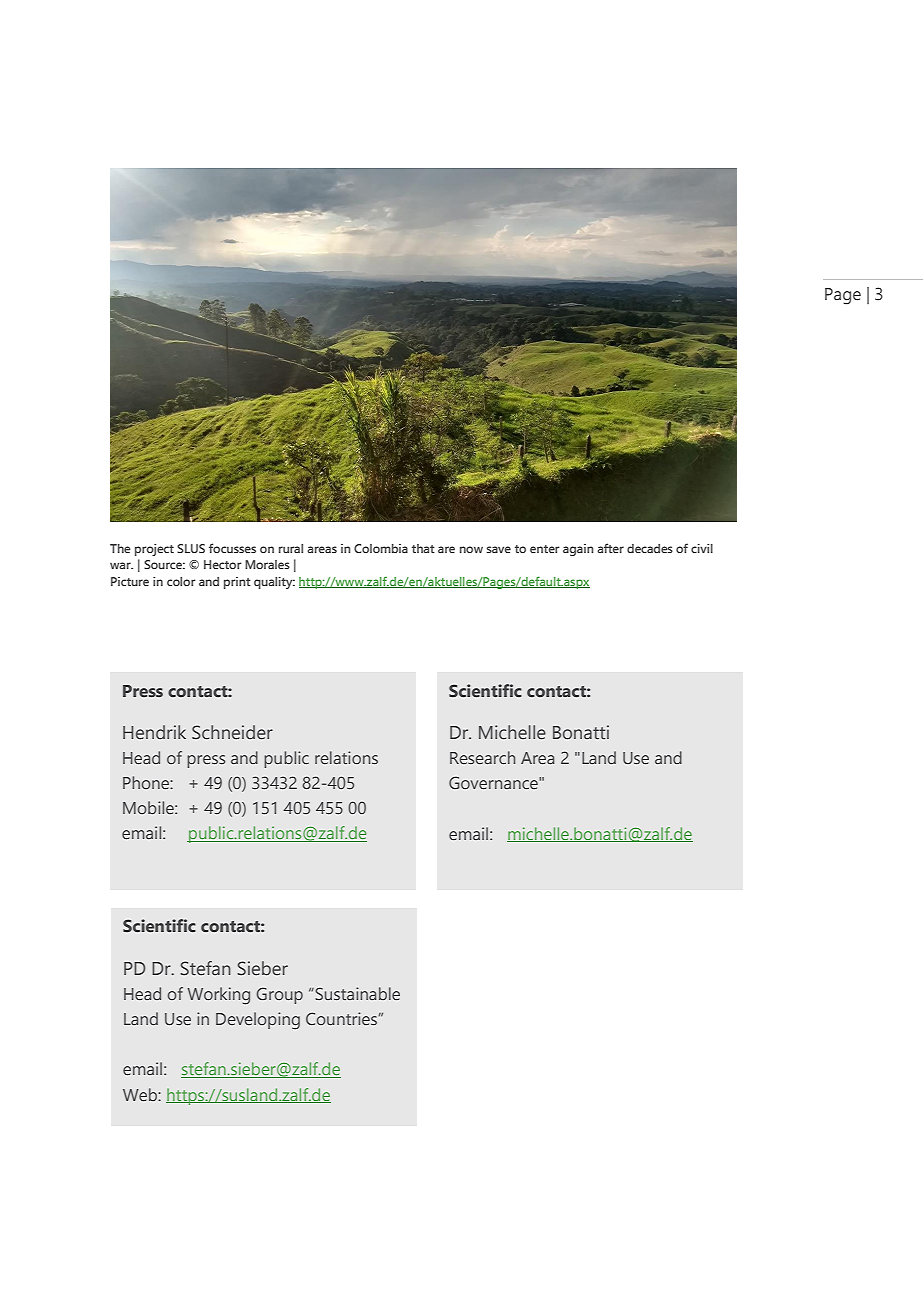 This screenshot has height=1308, width=924. Describe the element at coordinates (154, 732) in the screenshot. I see `Hendrik` at that location.
